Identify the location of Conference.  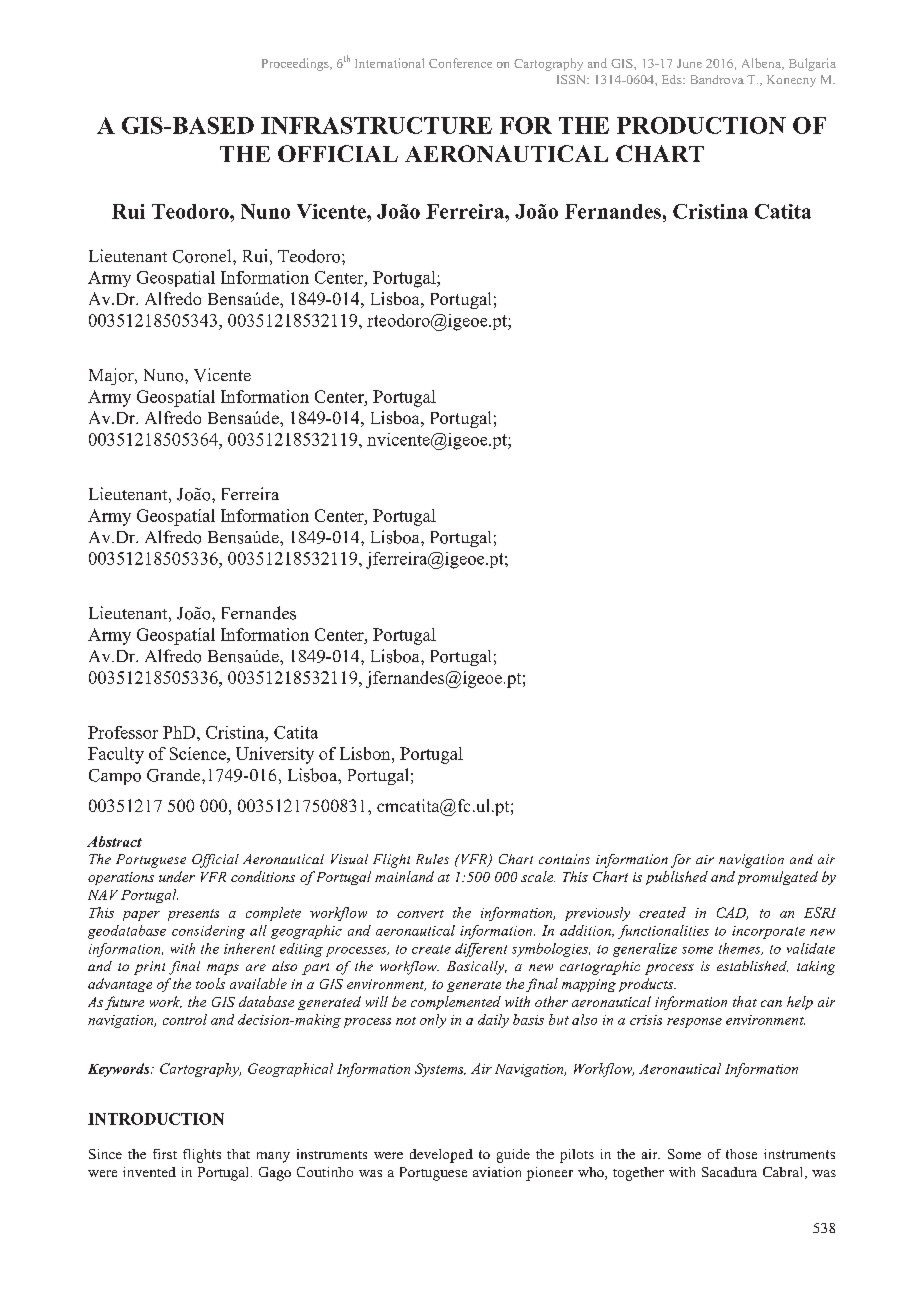
(460, 63).
